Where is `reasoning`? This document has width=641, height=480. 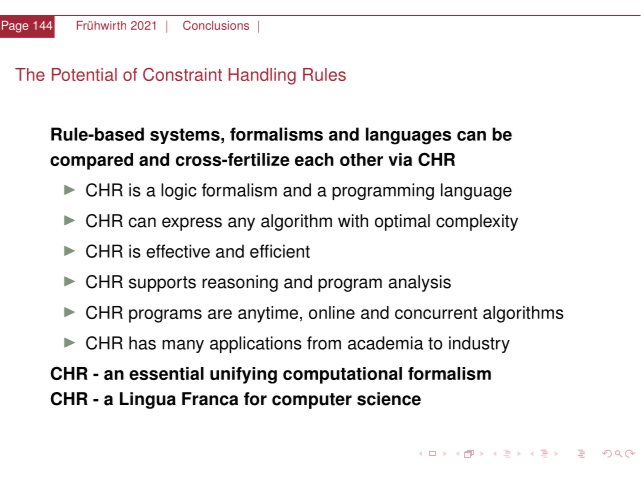
reasoning is located at coordinates (240, 283).
